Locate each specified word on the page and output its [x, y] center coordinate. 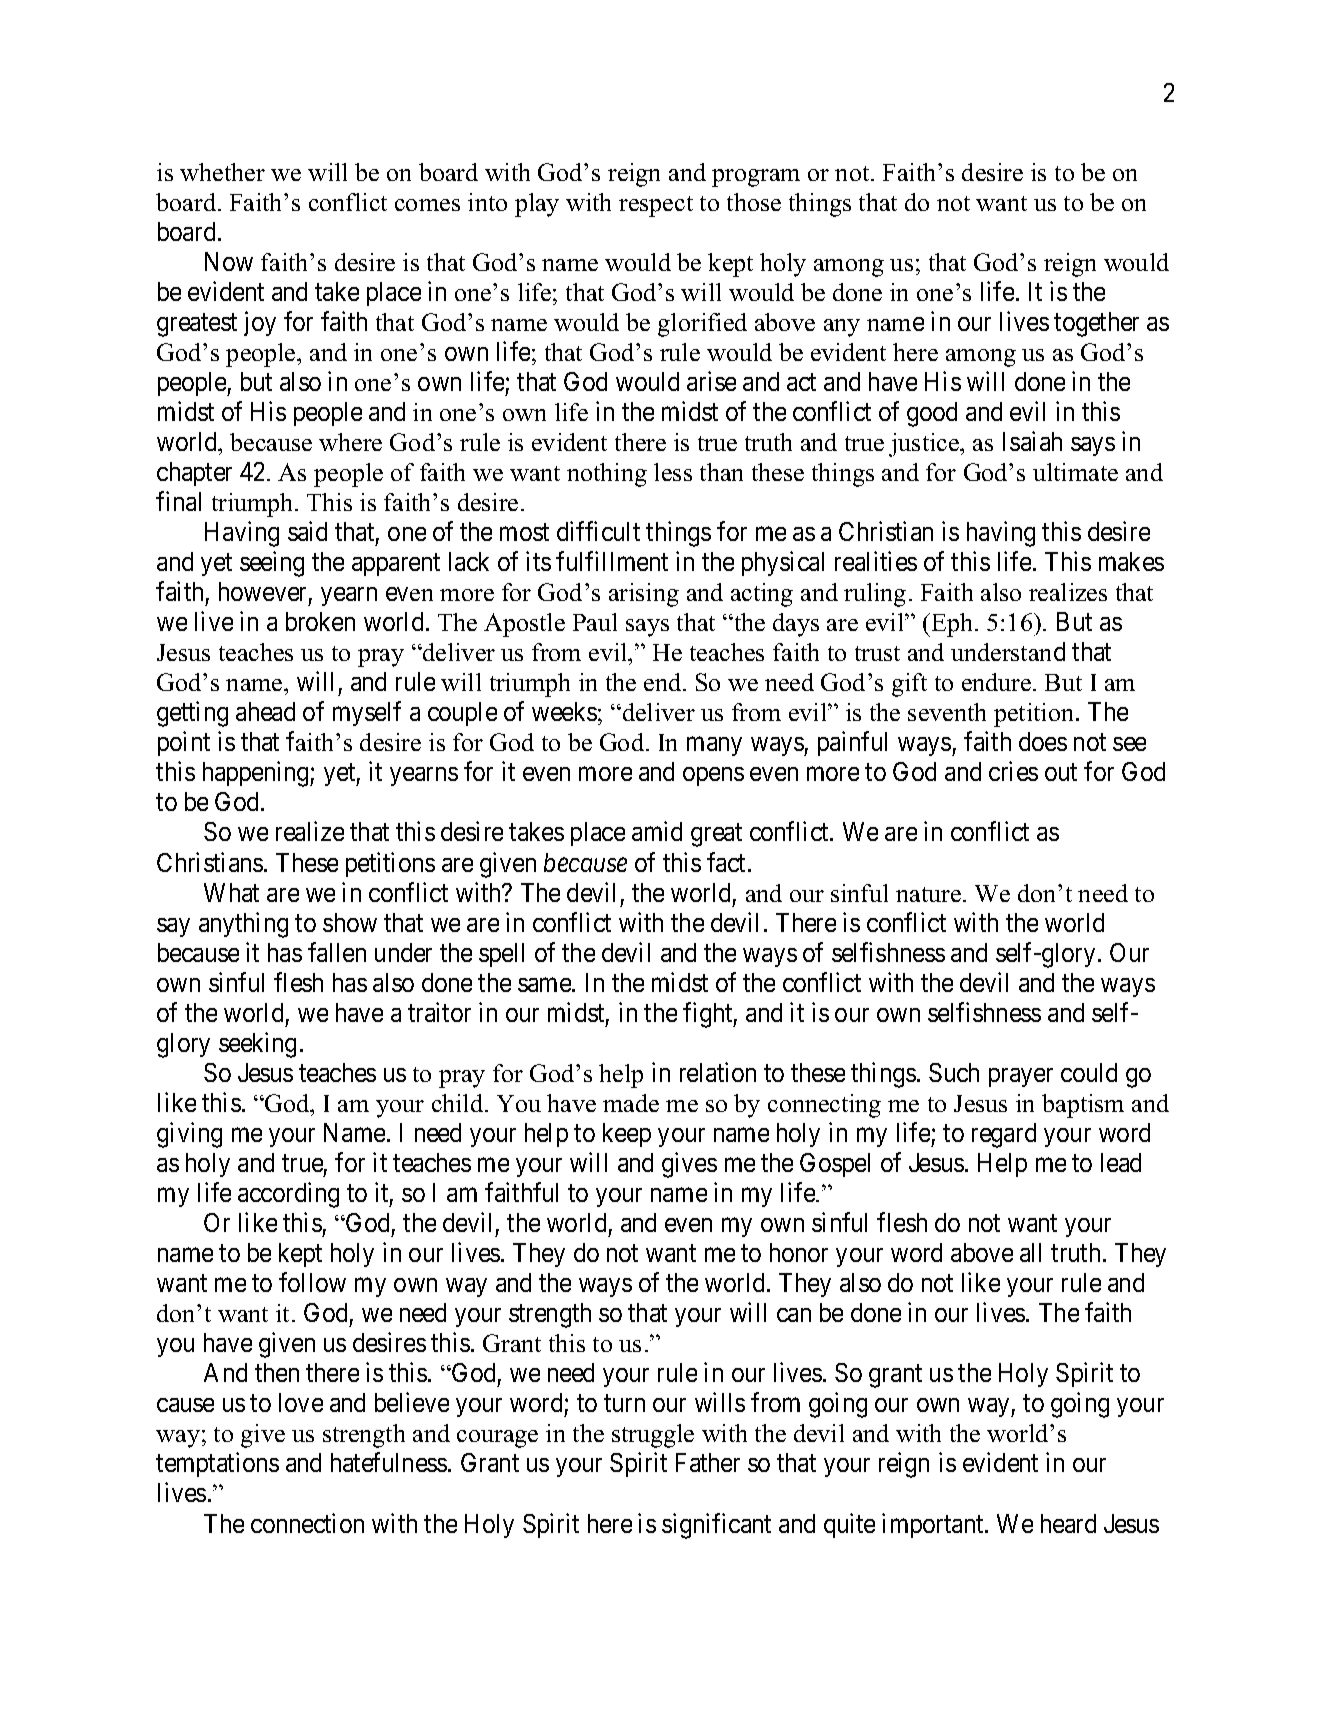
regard [1004, 1135]
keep [627, 1135]
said [307, 531]
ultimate [1075, 472]
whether [222, 172]
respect [656, 206]
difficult [598, 531]
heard [1068, 1523]
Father [708, 1462]
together [1096, 324]
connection [307, 1523]
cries [1013, 771]
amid [657, 831]
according [288, 1195]
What [231, 892]
